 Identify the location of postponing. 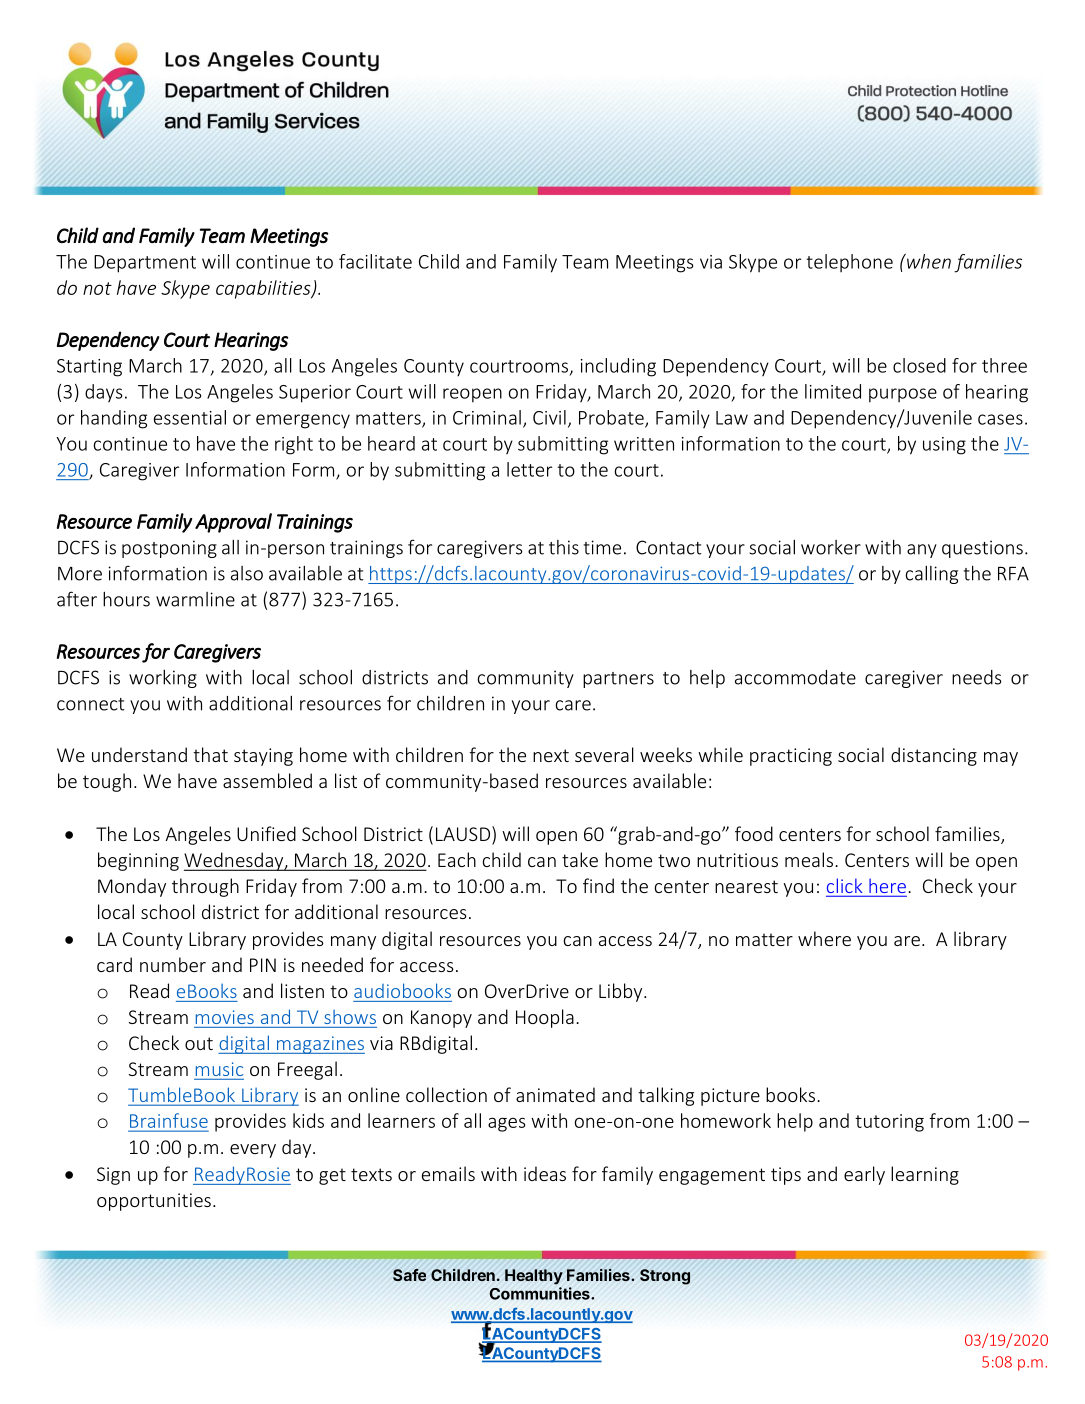
(169, 549).
